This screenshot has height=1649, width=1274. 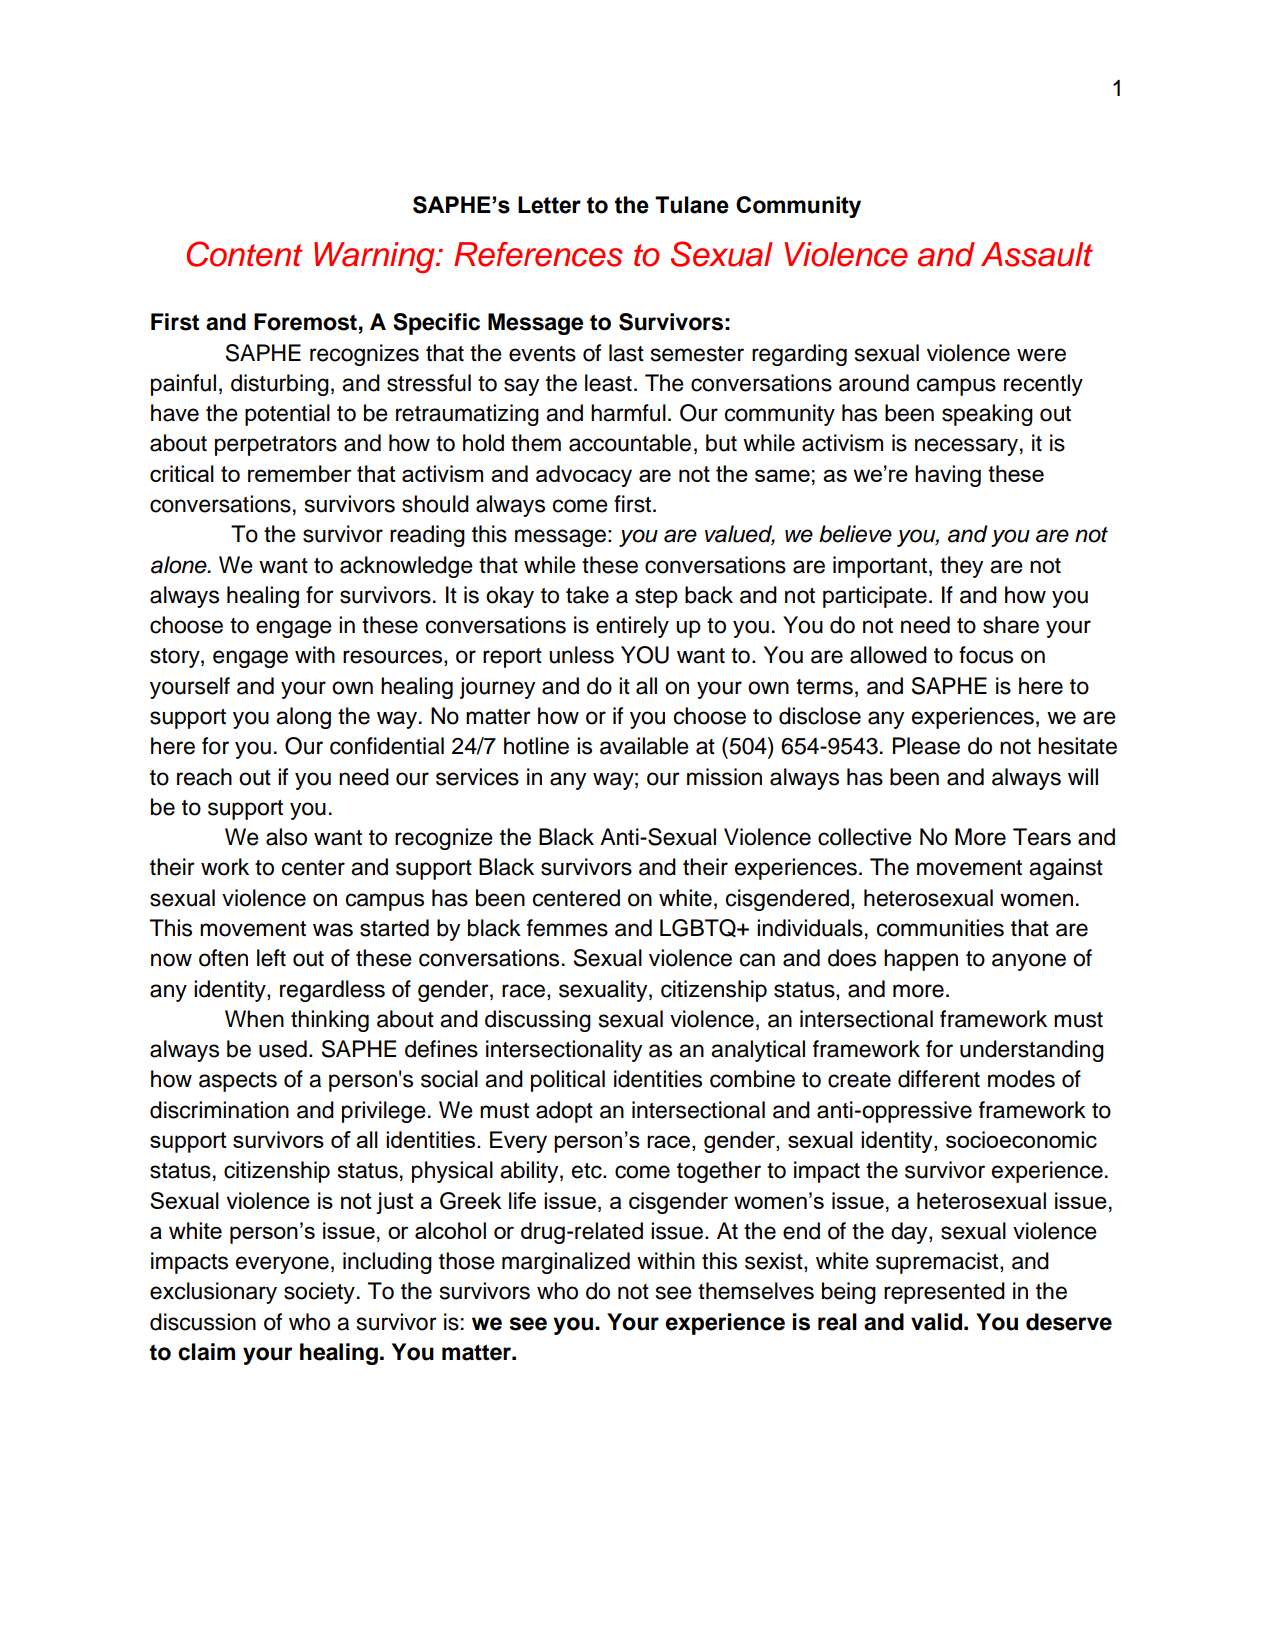 What do you see at coordinates (204, 777) in the screenshot?
I see `reach` at bounding box center [204, 777].
